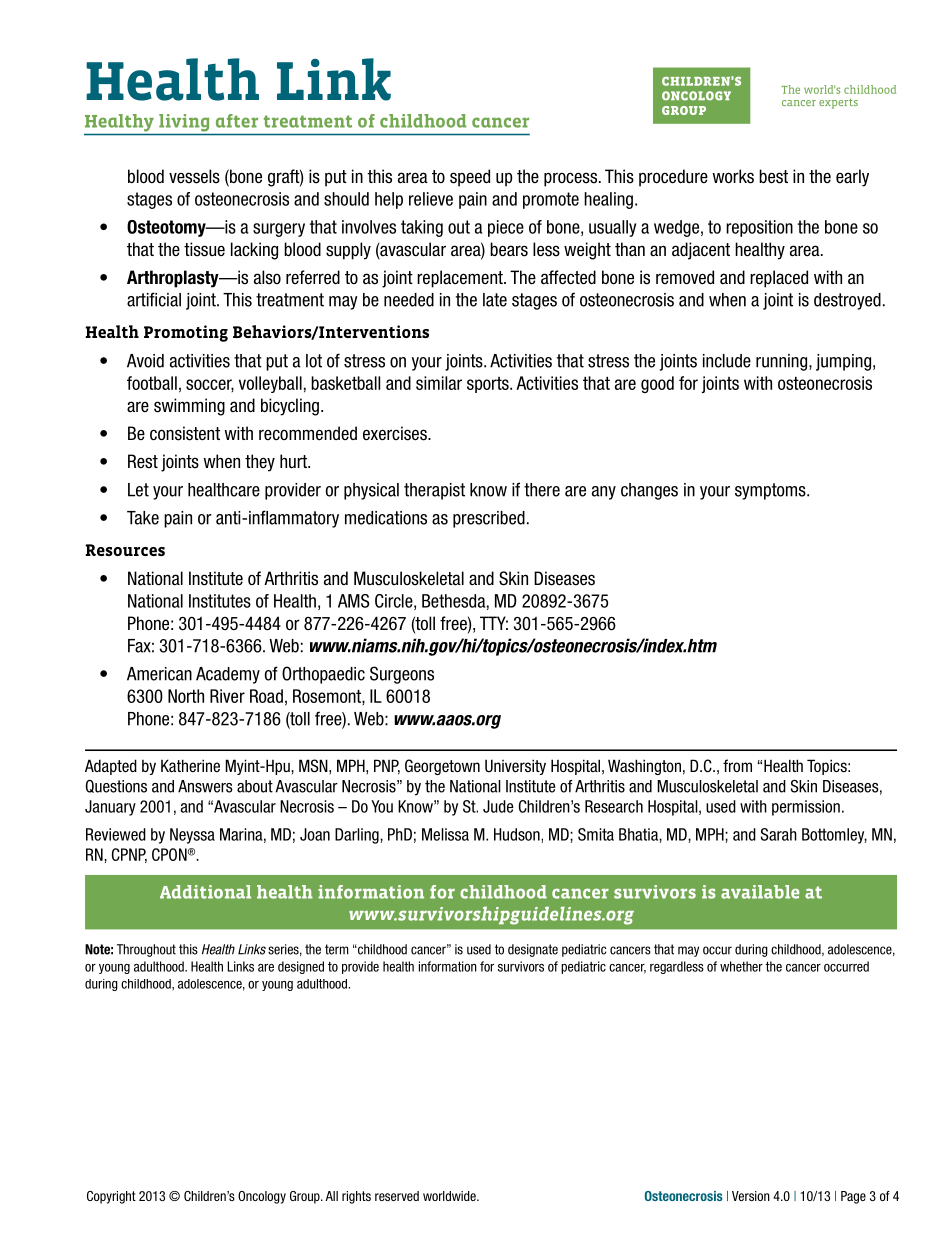  Describe the element at coordinates (773, 176) in the screenshot. I see `best` at that location.
